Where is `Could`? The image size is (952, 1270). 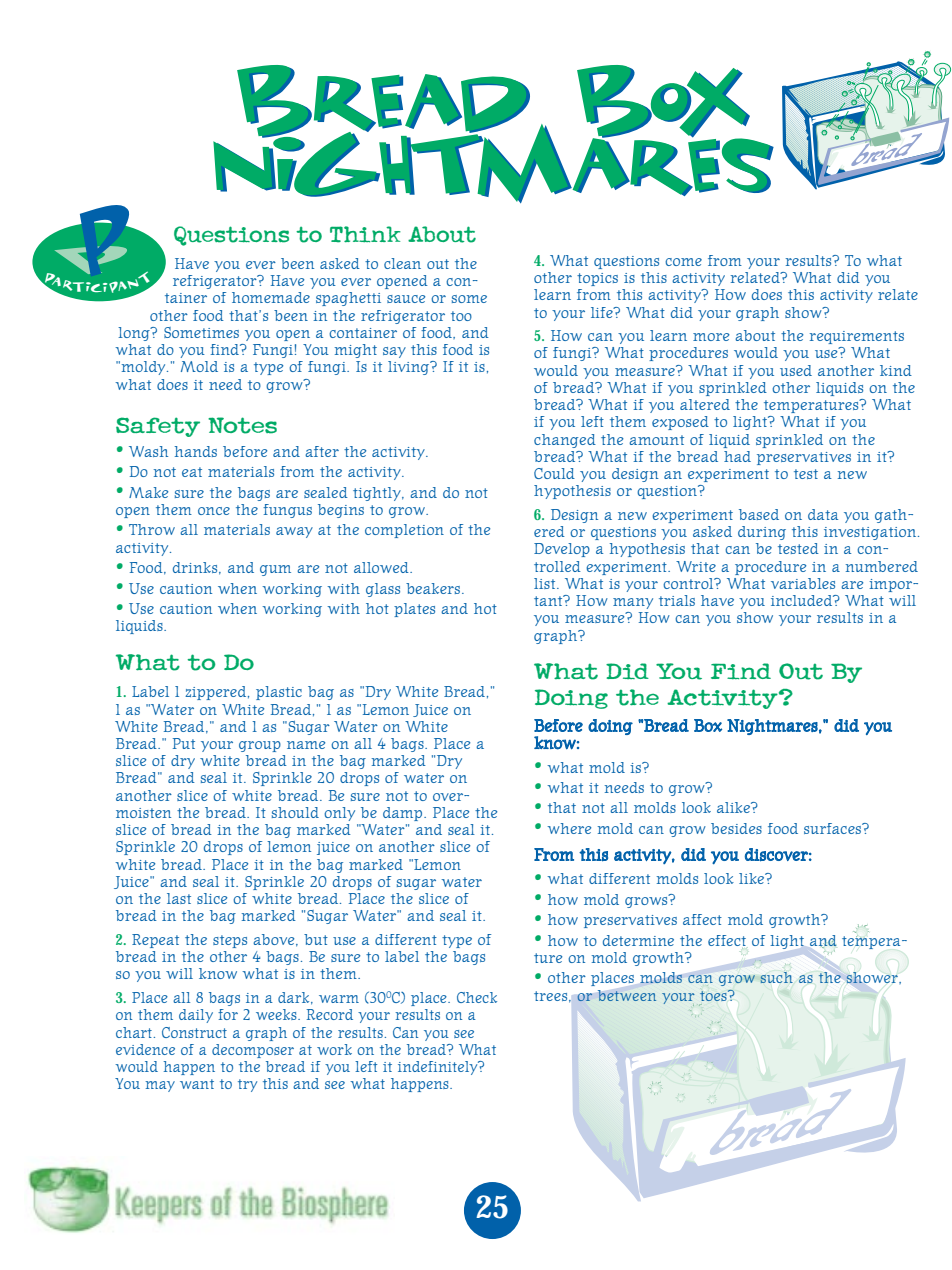 Could is located at coordinates (554, 473).
